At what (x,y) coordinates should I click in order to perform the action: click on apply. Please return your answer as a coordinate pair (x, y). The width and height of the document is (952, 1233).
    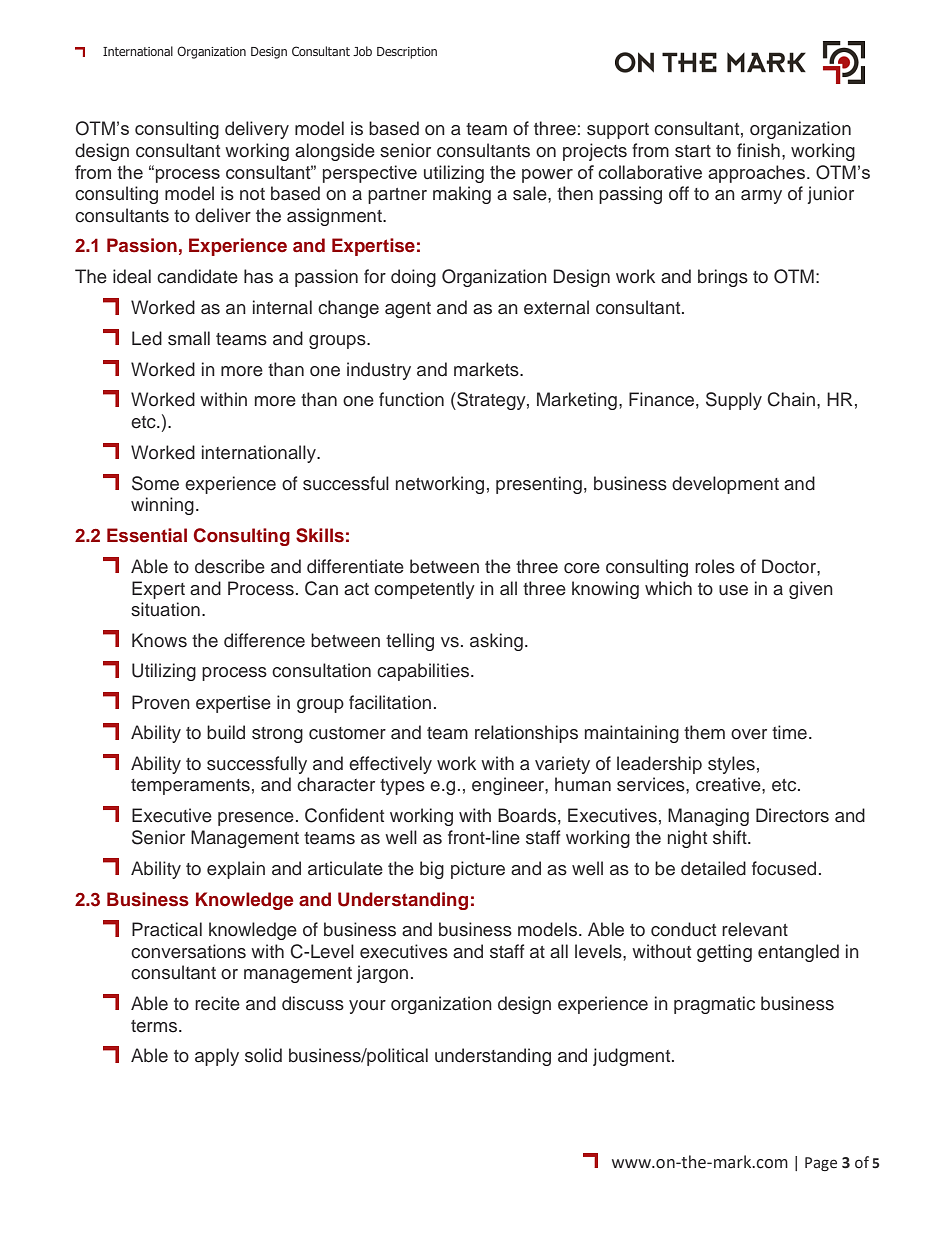
    Looking at the image, I should click on (217, 1057).
